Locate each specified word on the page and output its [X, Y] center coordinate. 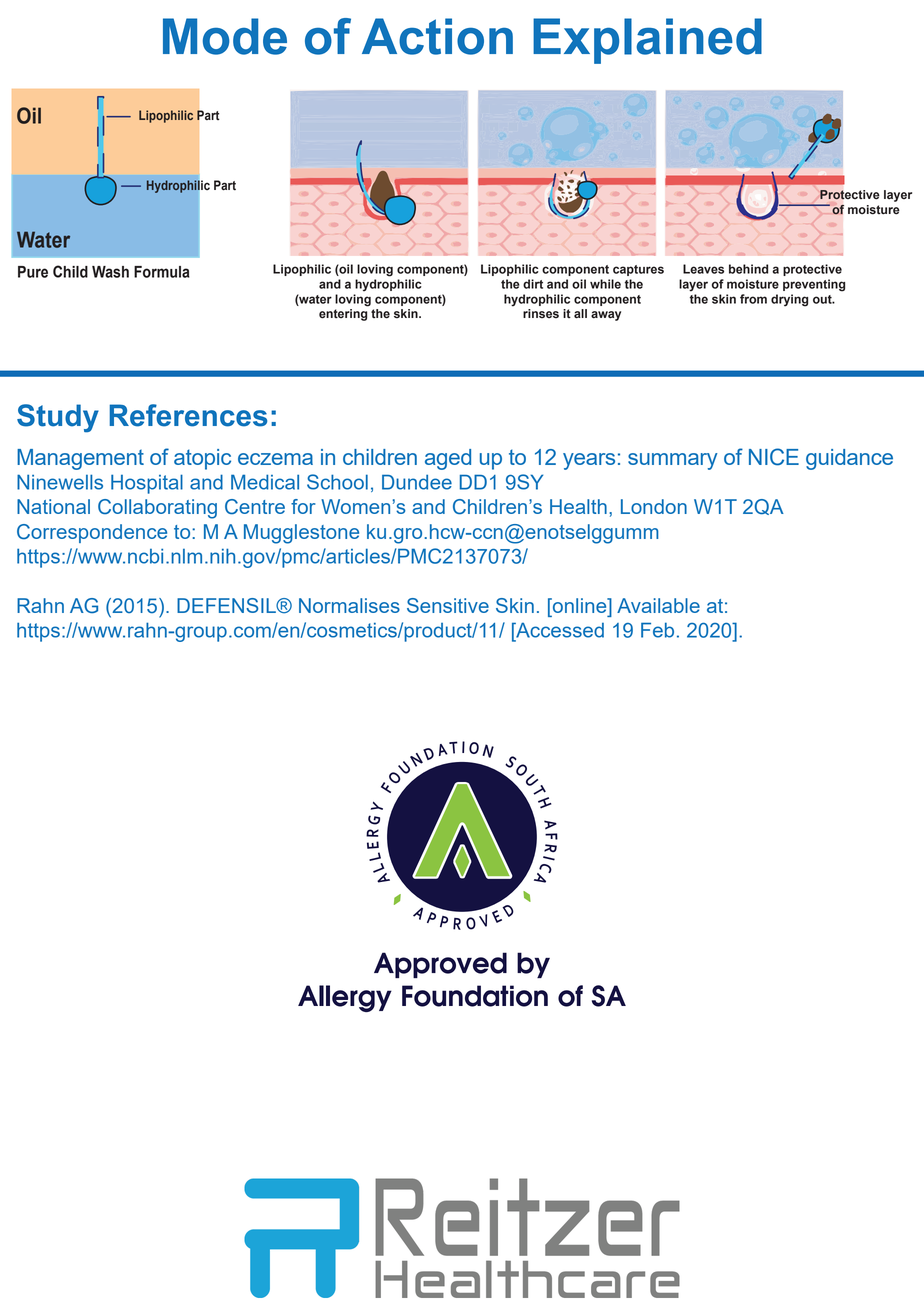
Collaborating [157, 509]
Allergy [345, 998]
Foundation [475, 996]
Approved [440, 965]
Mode [225, 36]
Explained [647, 41]
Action [437, 36]
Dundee [417, 482]
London [654, 506]
